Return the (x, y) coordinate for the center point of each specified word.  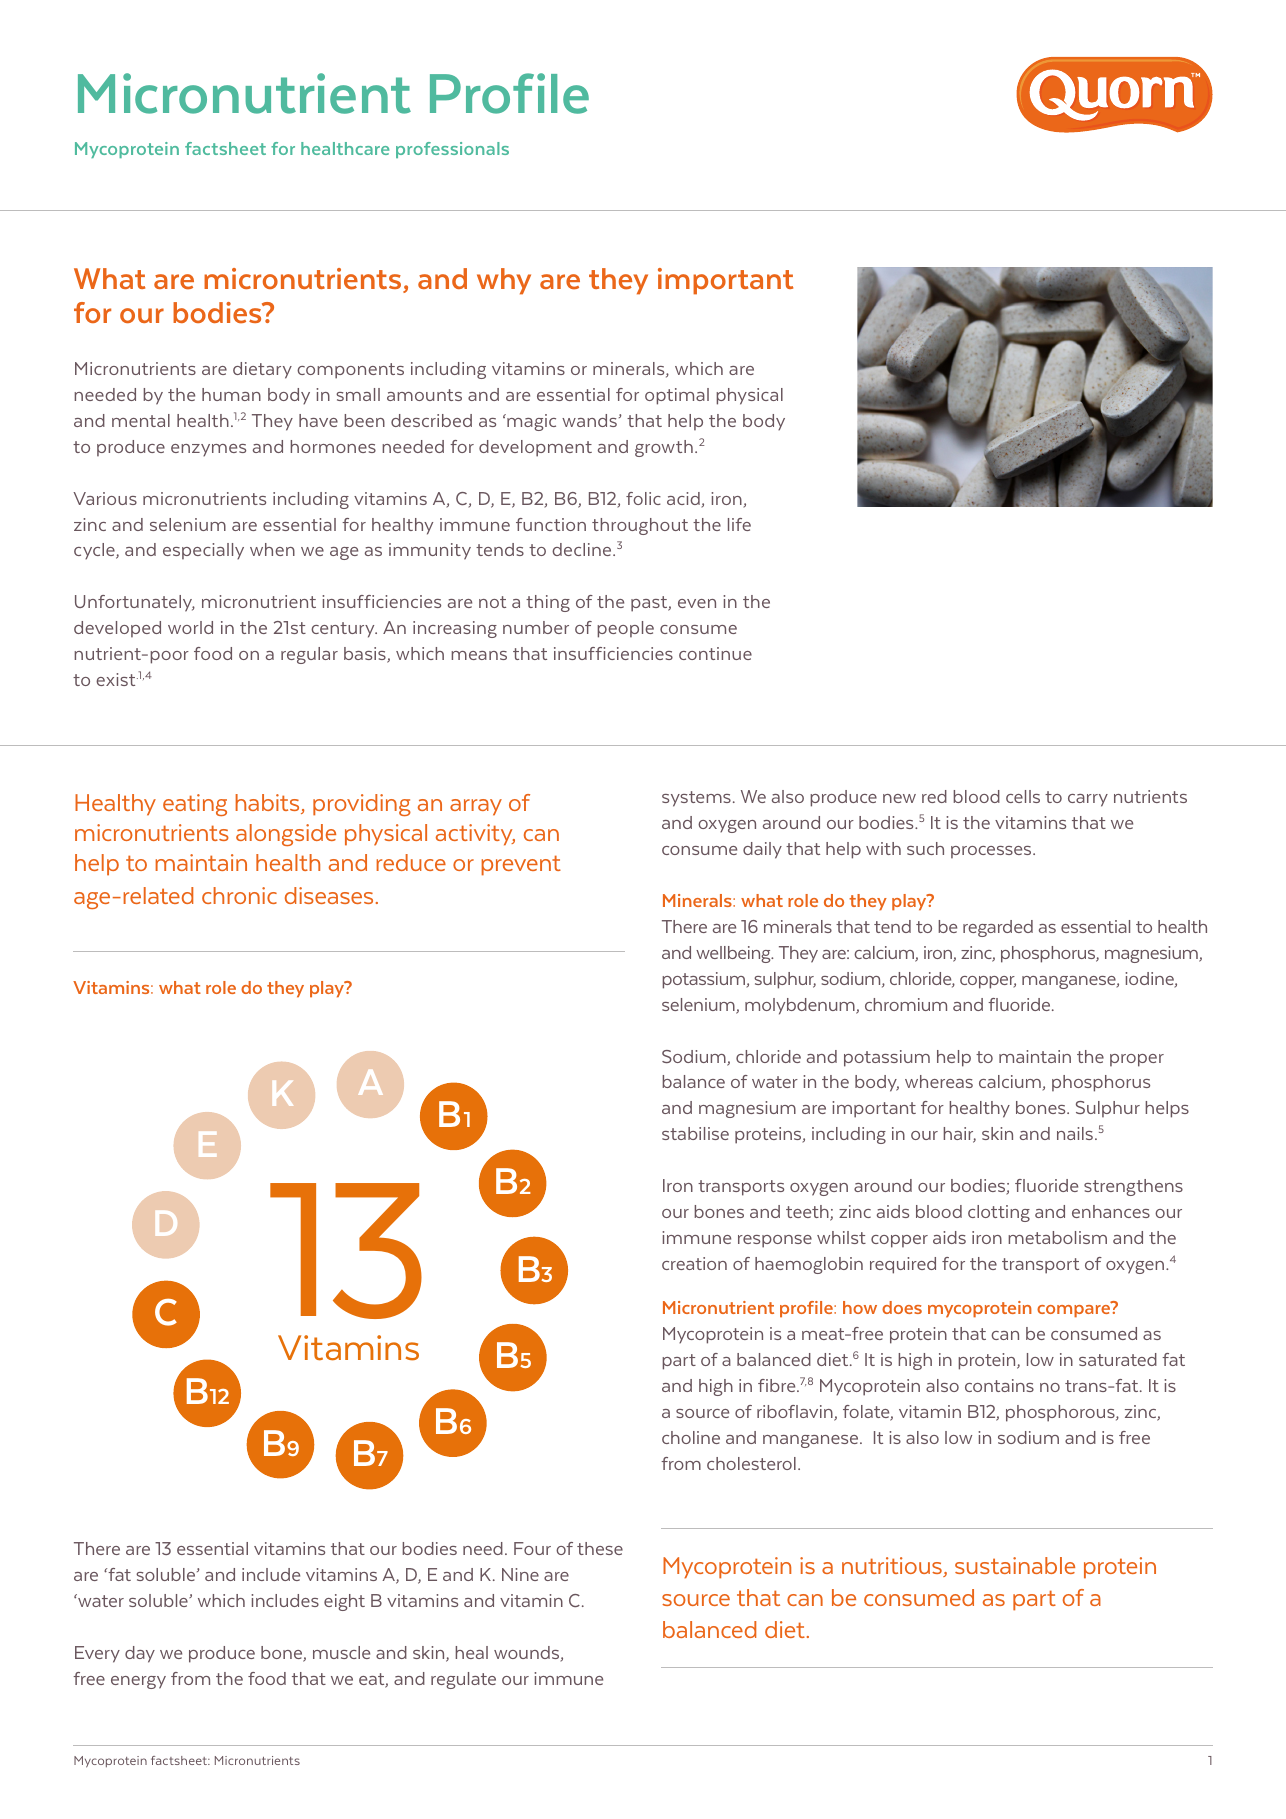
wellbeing (734, 954)
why (504, 281)
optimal (677, 396)
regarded (998, 928)
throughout (640, 526)
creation (694, 1263)
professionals (452, 150)
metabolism (1057, 1237)
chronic (239, 895)
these (600, 1548)
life (739, 524)
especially (203, 551)
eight (344, 1602)
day (140, 1654)
